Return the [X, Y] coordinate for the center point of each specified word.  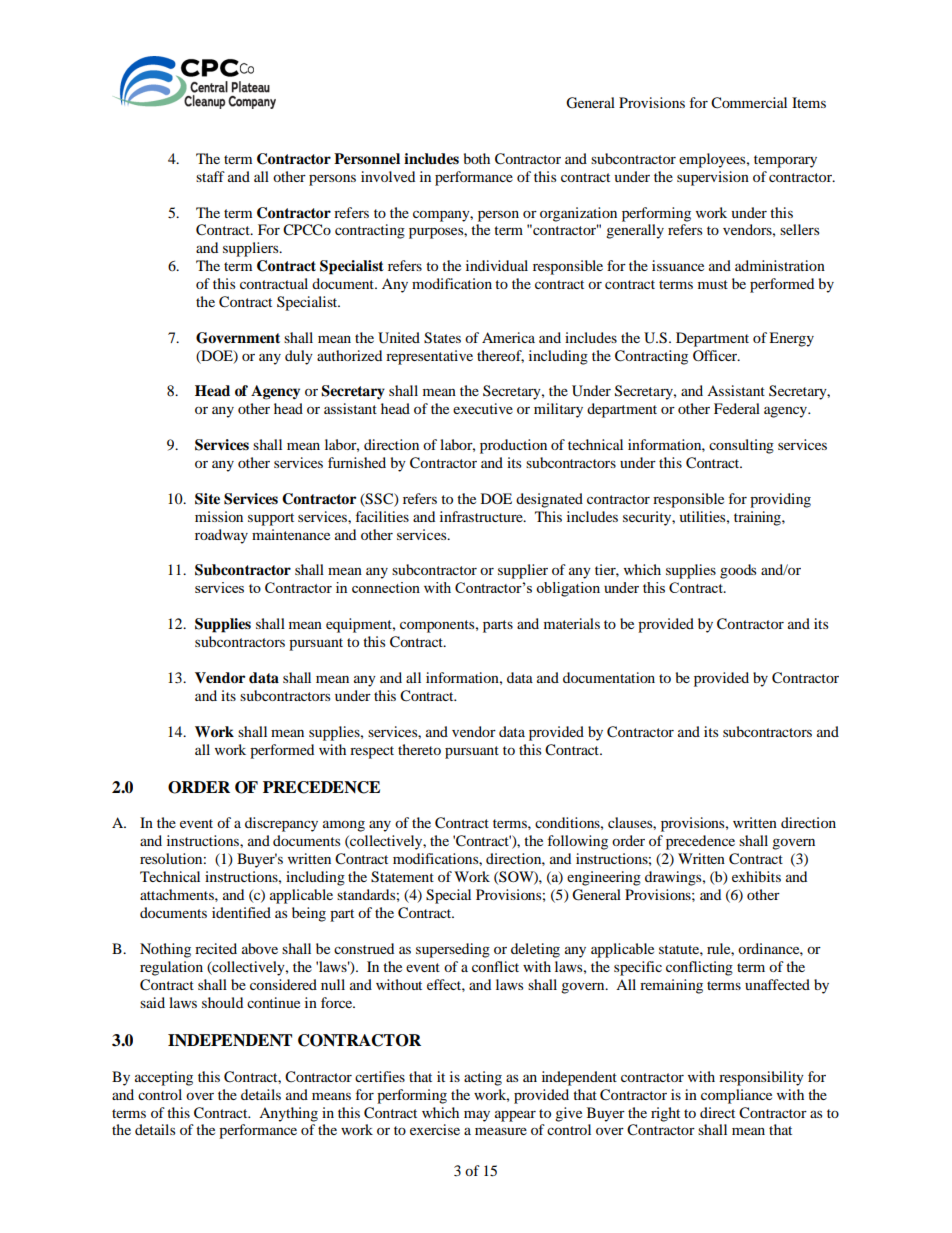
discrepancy [281, 824]
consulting [741, 446]
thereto [419, 749]
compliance [736, 1096]
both [477, 158]
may [477, 1116]
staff [210, 176]
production [513, 446]
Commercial [749, 103]
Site [207, 499]
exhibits [756, 876]
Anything [288, 1114]
